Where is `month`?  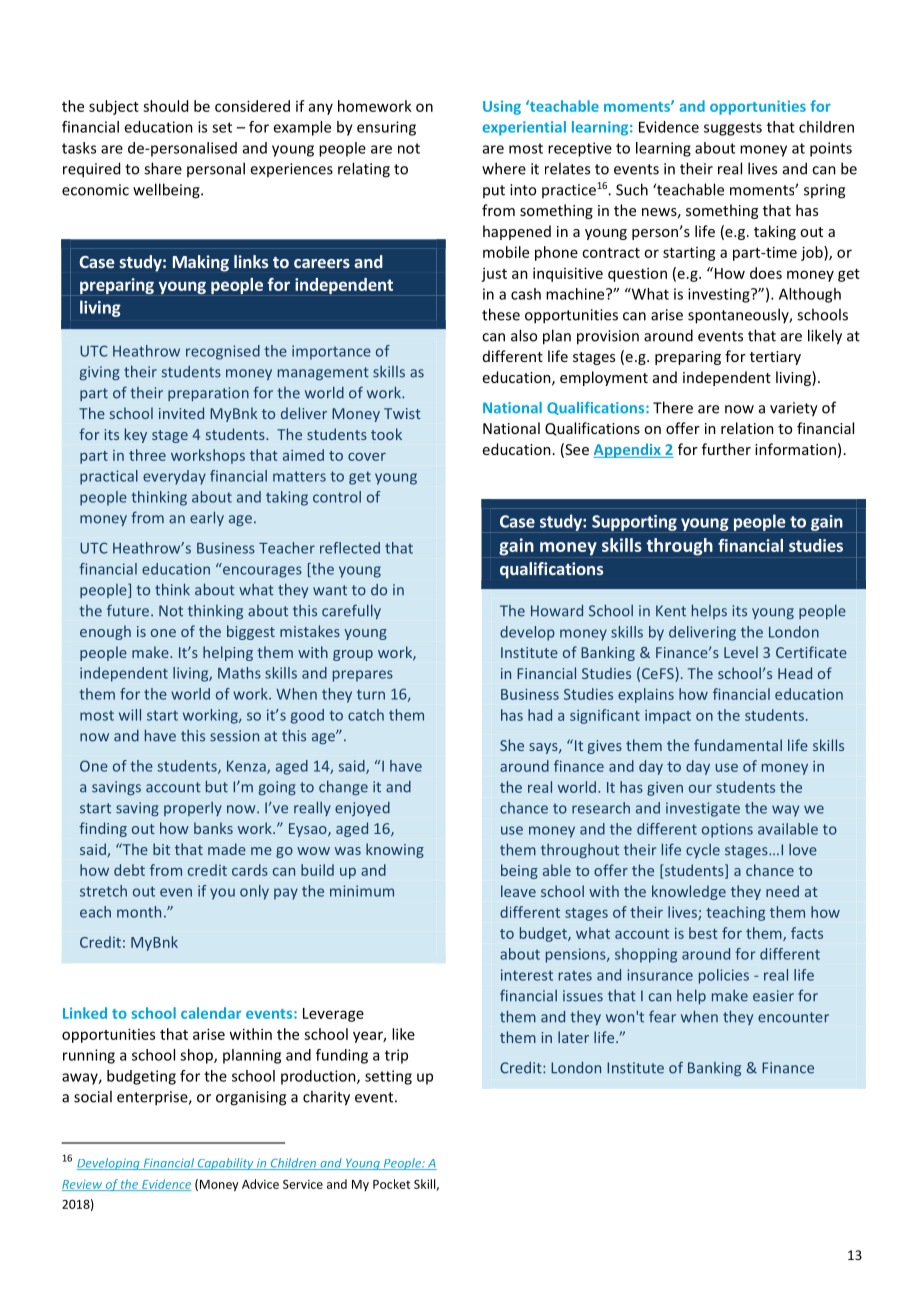
month is located at coordinates (139, 912).
